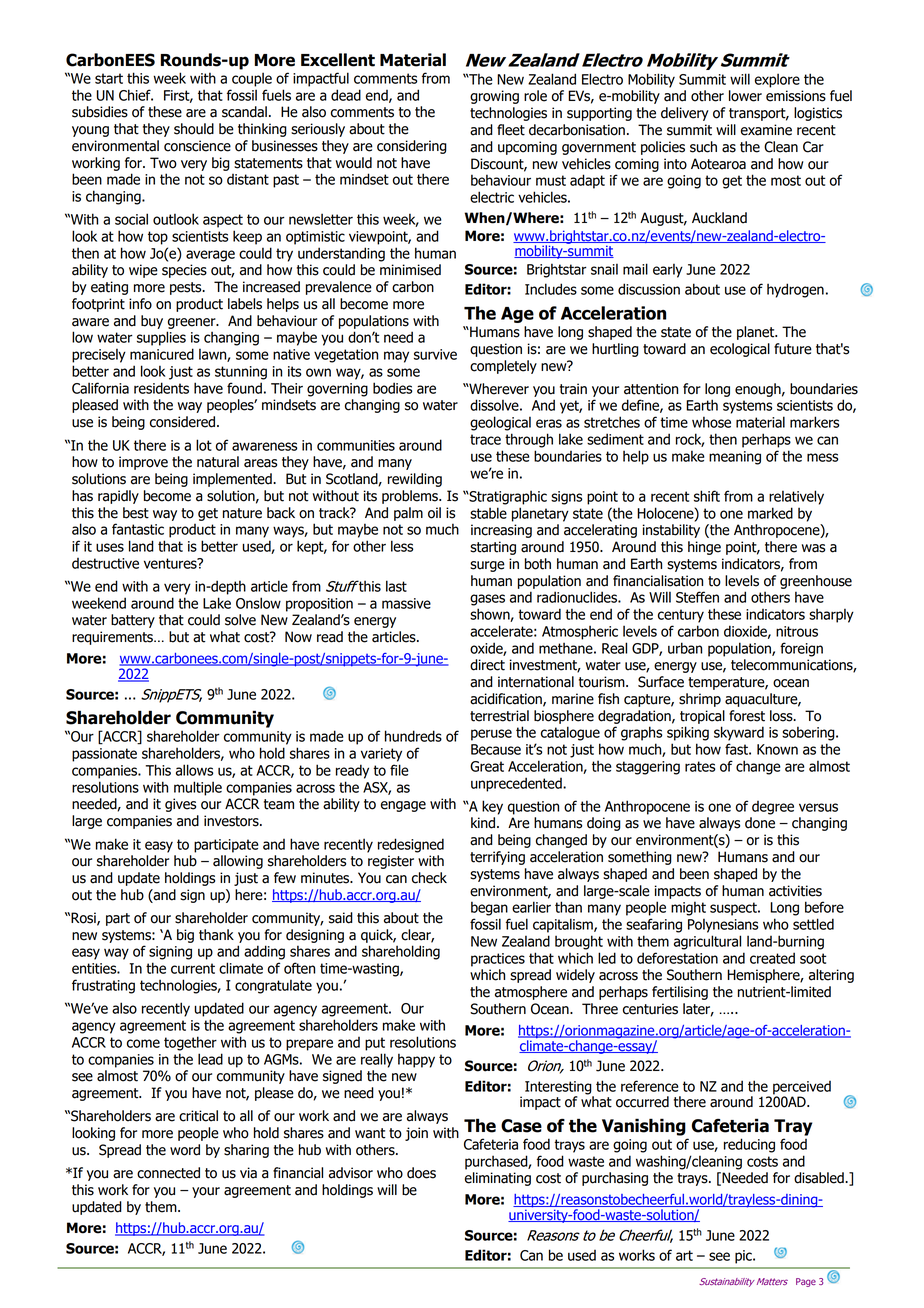 The width and height of the screenshot is (924, 1308). Describe the element at coordinates (435, 354) in the screenshot. I see `survive` at that location.
